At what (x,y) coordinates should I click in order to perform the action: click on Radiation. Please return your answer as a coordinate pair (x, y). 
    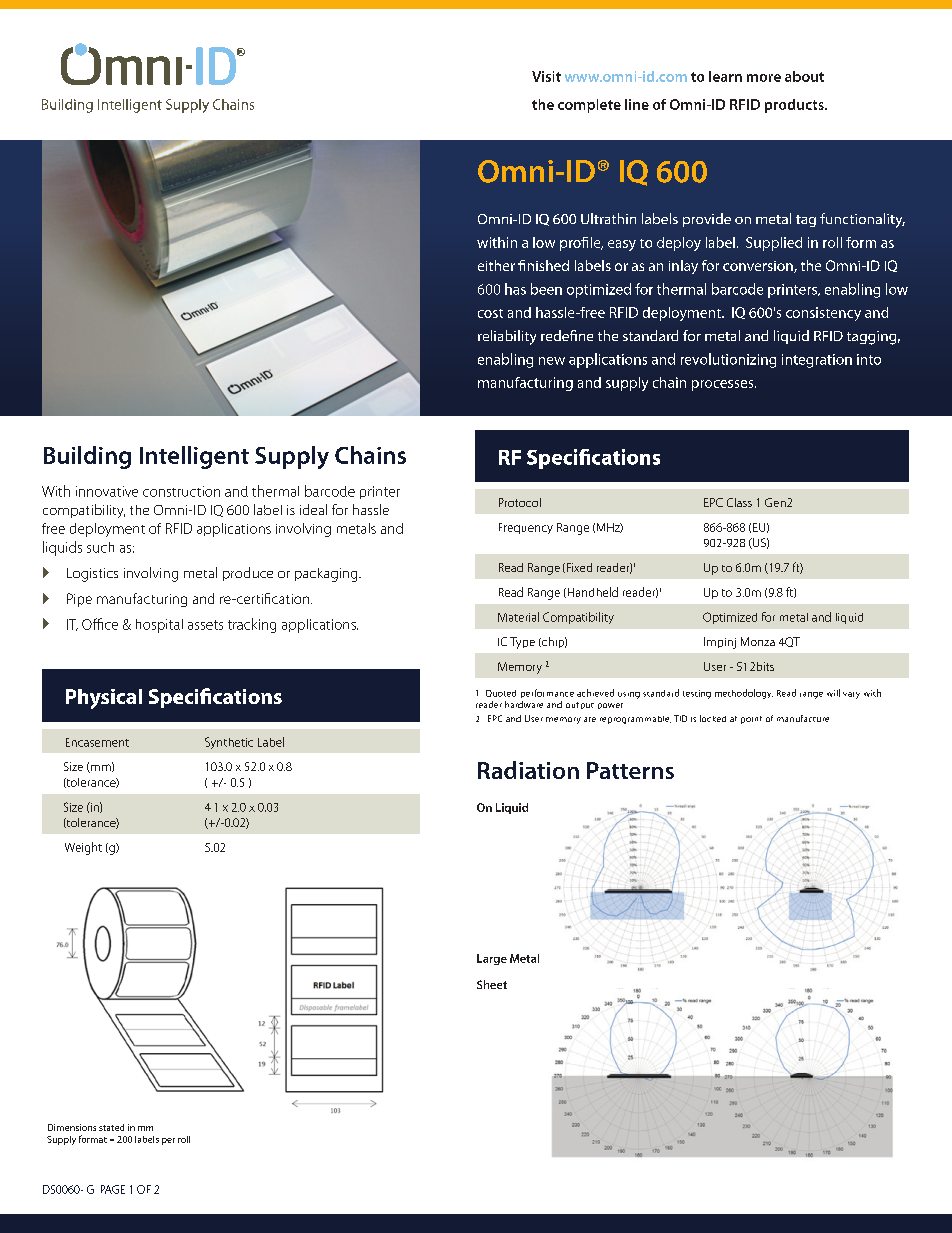
    Looking at the image, I should click on (528, 770).
